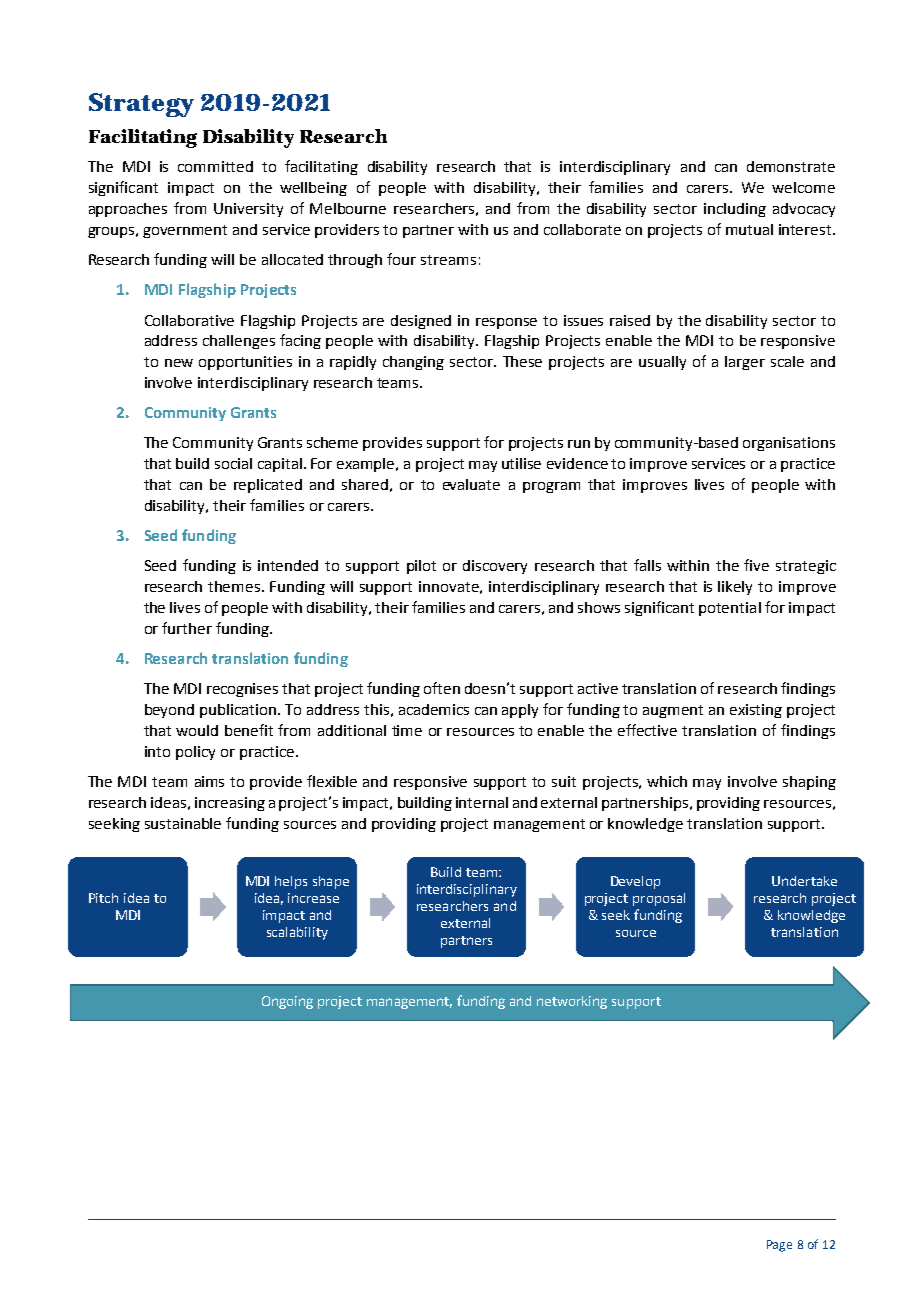 The height and width of the screenshot is (1308, 924). Describe the element at coordinates (348, 208) in the screenshot. I see `Melbourne` at that location.
